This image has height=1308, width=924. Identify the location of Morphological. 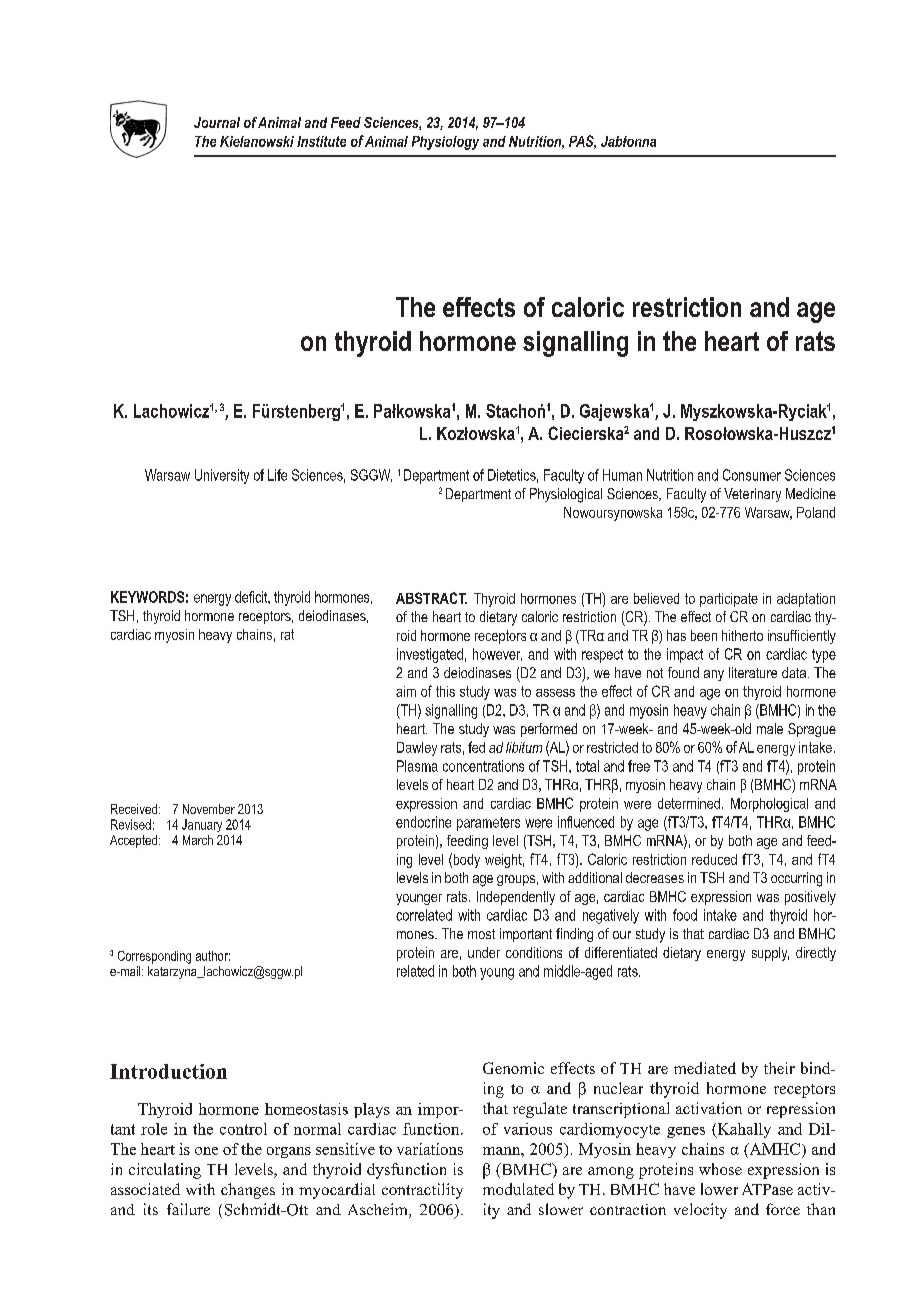
(769, 805).
